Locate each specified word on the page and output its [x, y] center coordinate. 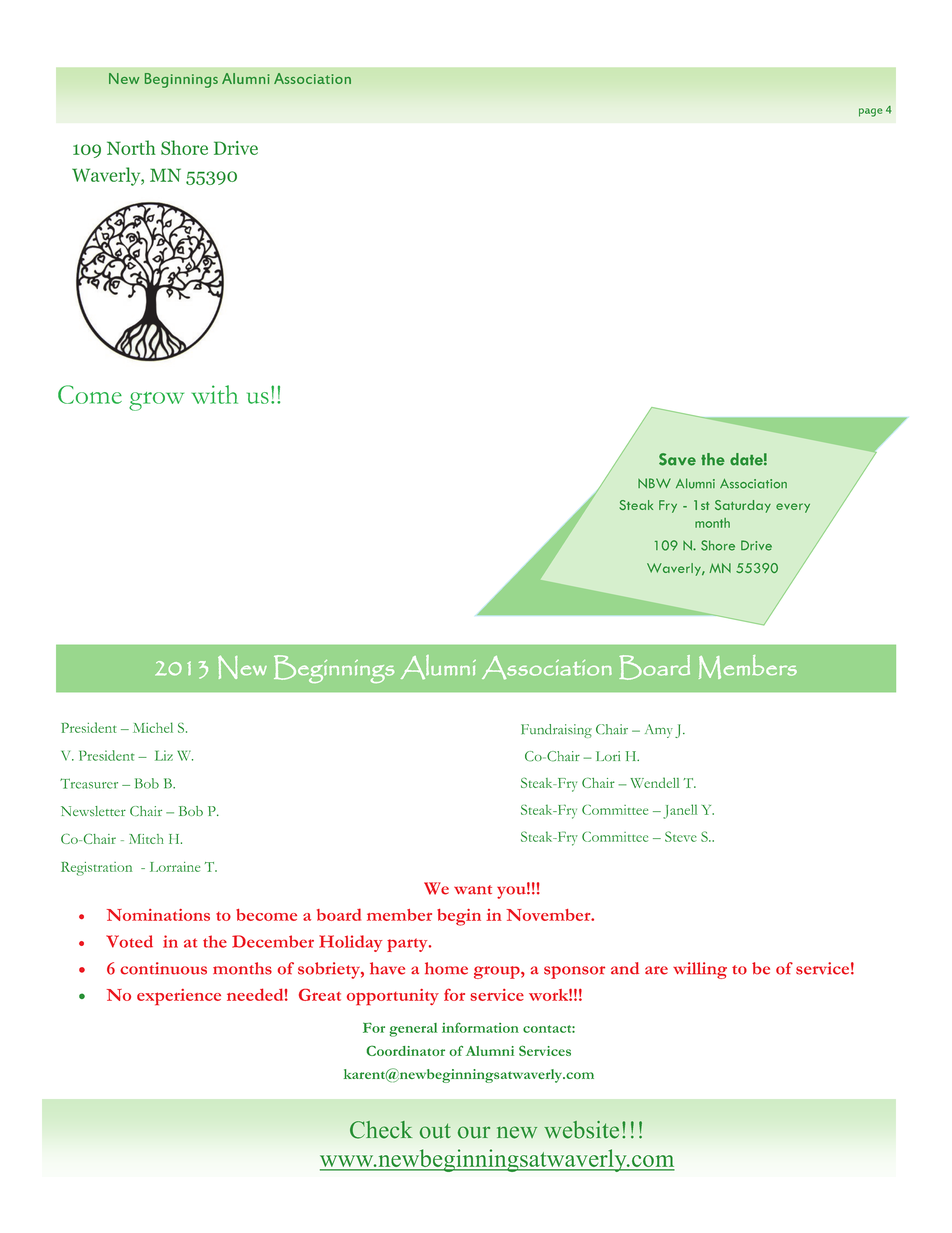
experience [179, 997]
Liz [164, 755]
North [131, 147]
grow [156, 401]
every [793, 508]
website [581, 1130]
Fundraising [556, 731]
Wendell [654, 782]
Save [677, 459]
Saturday [743, 506]
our [474, 1132]
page [870, 112]
